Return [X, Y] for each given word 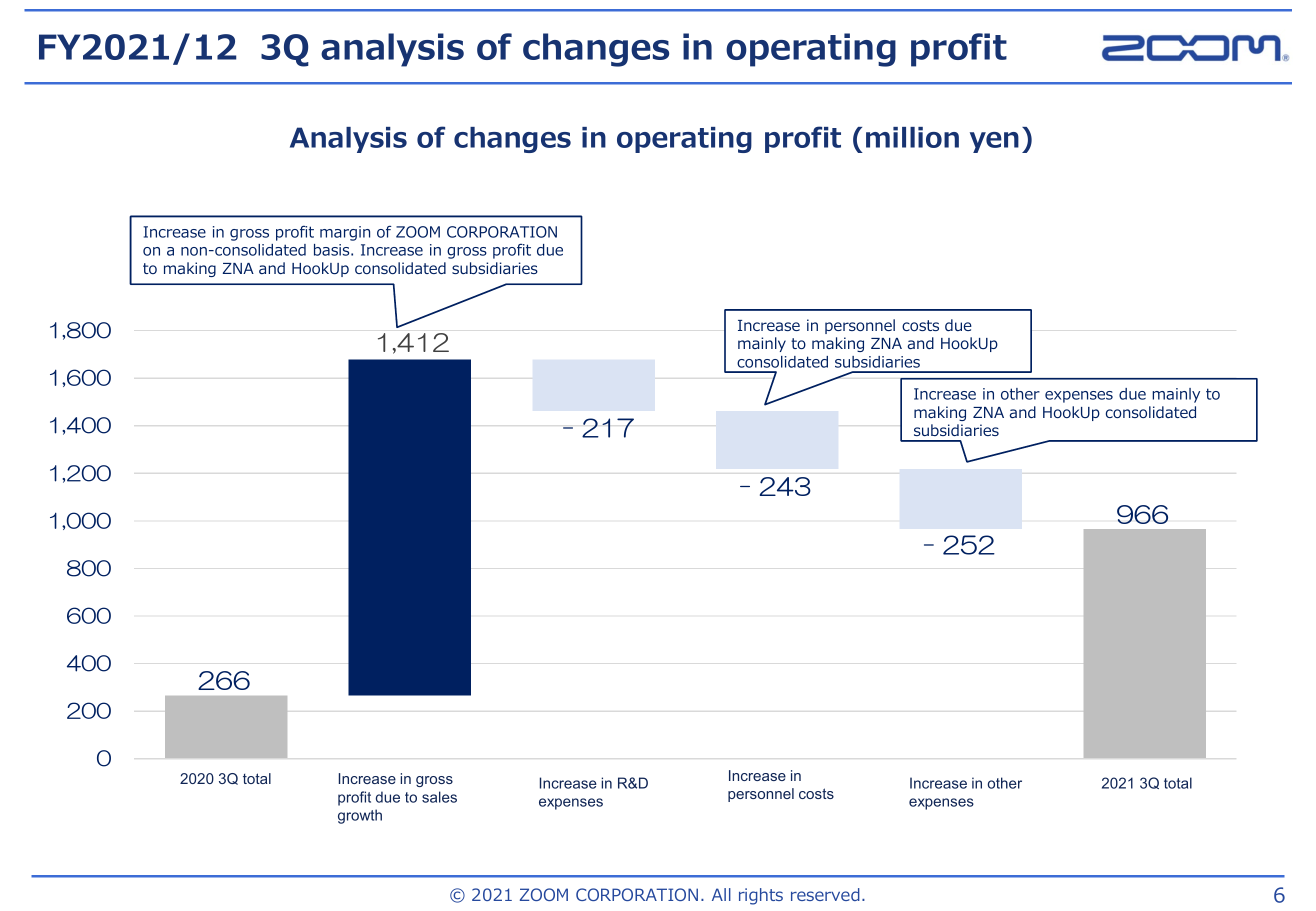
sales [439, 797]
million [912, 137]
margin [345, 233]
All [721, 894]
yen [994, 142]
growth [360, 816]
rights [761, 896]
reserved [825, 894]
